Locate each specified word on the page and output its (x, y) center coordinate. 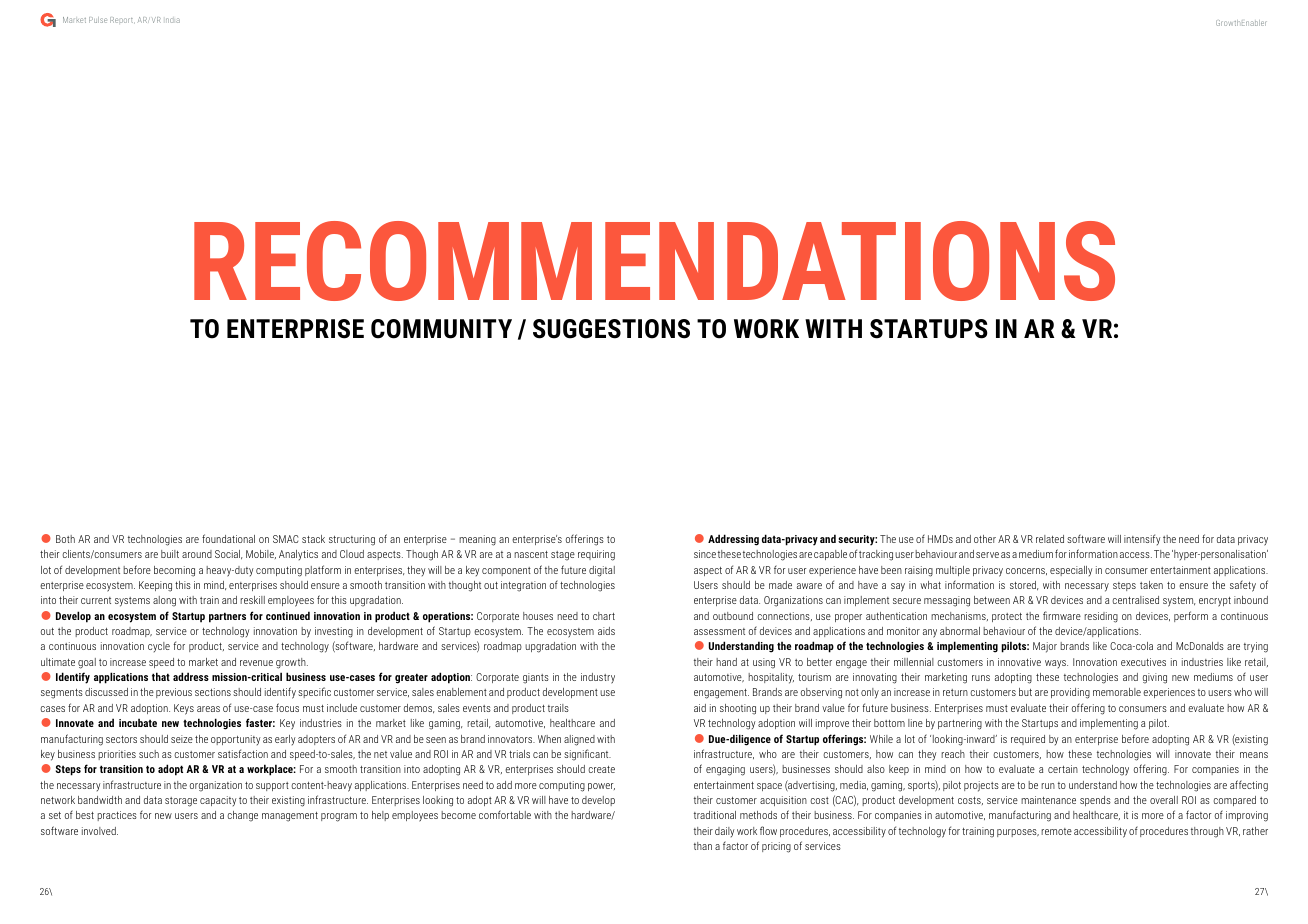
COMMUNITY (441, 329)
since (705, 554)
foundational (228, 538)
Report (122, 20)
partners (227, 617)
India (173, 20)
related (1050, 539)
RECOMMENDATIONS (654, 261)
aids (606, 631)
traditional (715, 815)
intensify (1142, 539)
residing (1101, 617)
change (242, 816)
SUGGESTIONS (611, 329)
